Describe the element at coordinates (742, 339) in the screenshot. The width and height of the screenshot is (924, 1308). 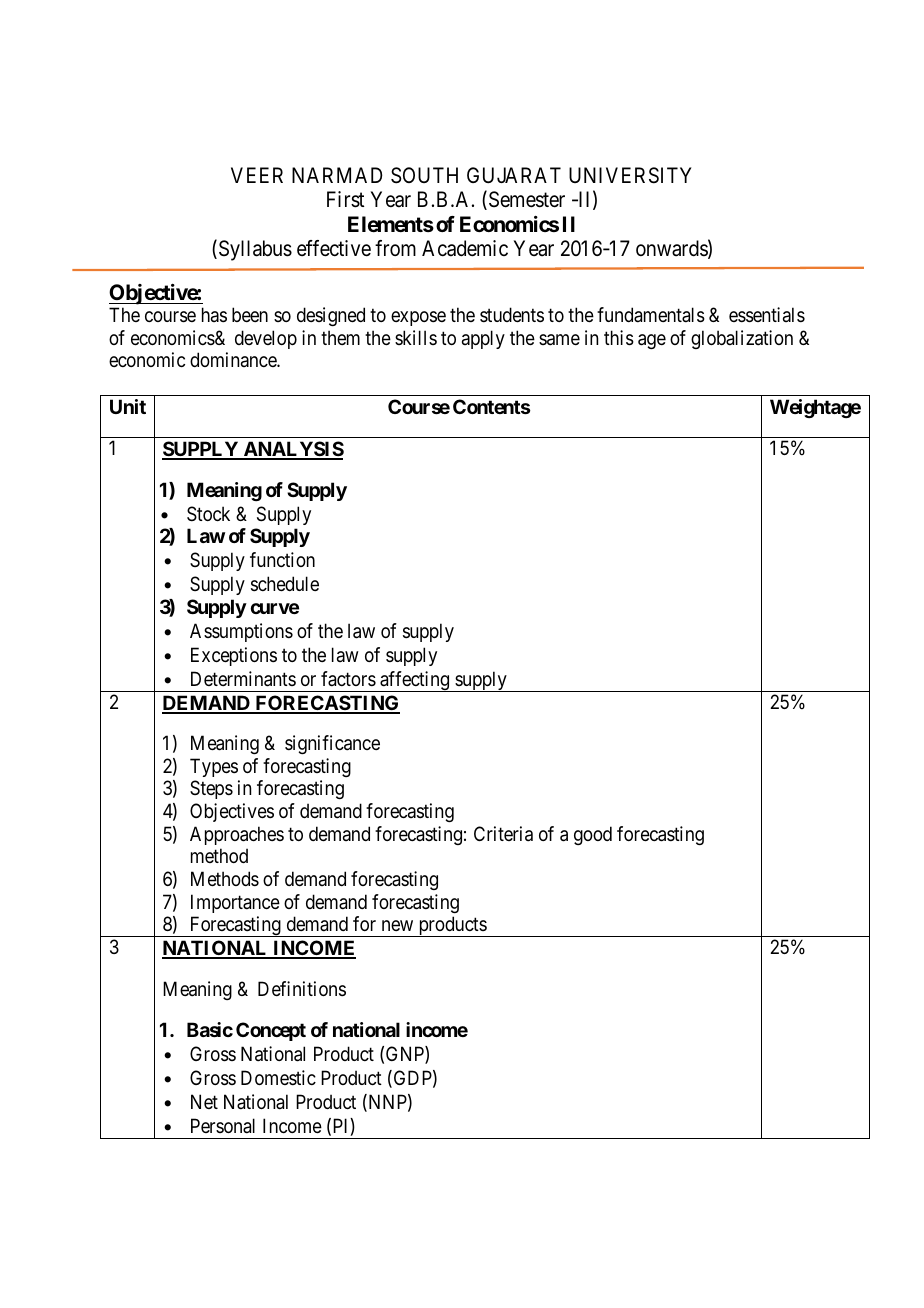
I see `globalization` at that location.
